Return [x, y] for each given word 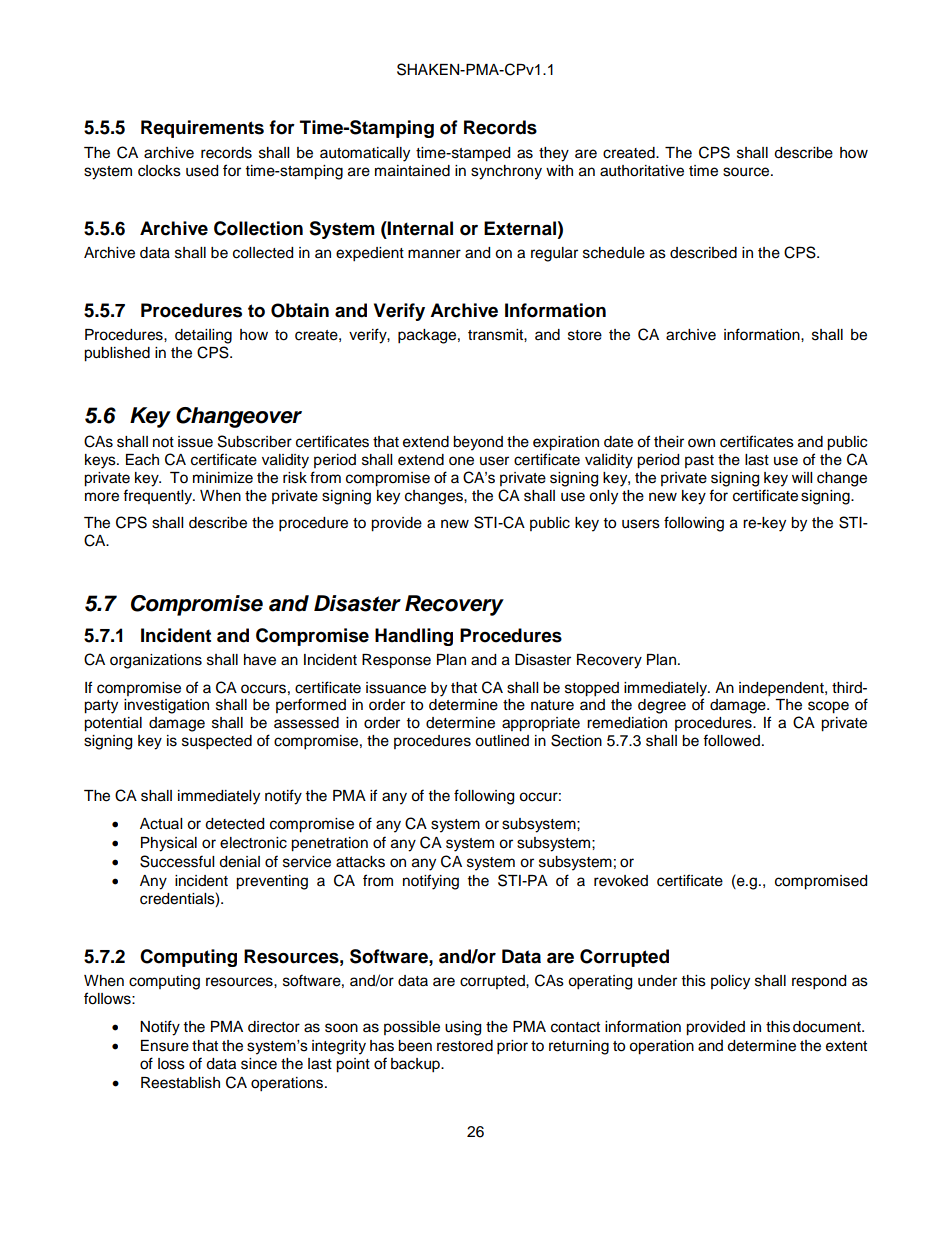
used [202, 171]
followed [731, 740]
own [701, 443]
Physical [169, 844]
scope [828, 707]
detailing [203, 336]
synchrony [506, 172]
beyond [478, 443]
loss [171, 1064]
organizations [156, 661]
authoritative [642, 171]
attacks [360, 862]
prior [512, 1047]
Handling [414, 637]
